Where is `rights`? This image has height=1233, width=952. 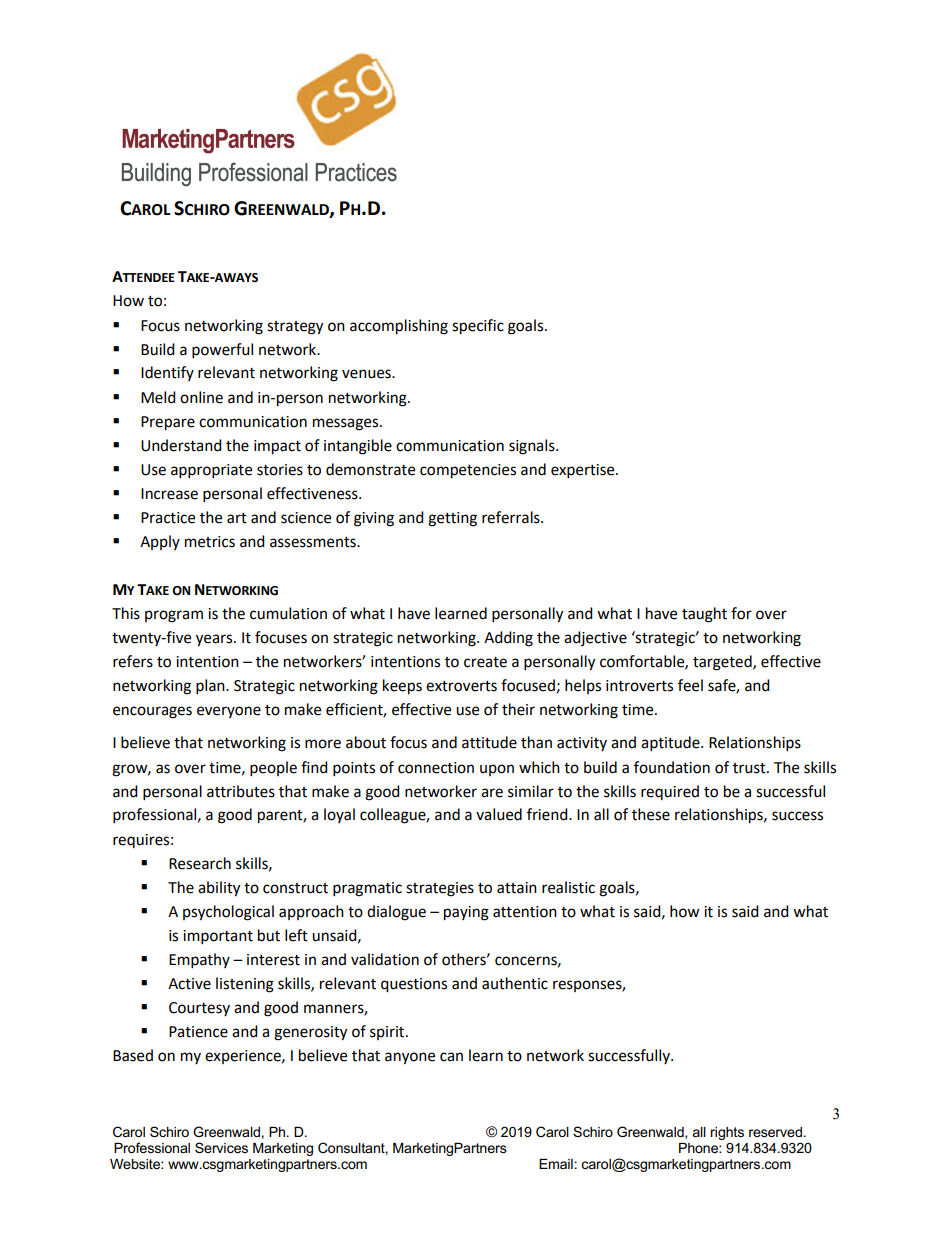
rights is located at coordinates (727, 1133).
